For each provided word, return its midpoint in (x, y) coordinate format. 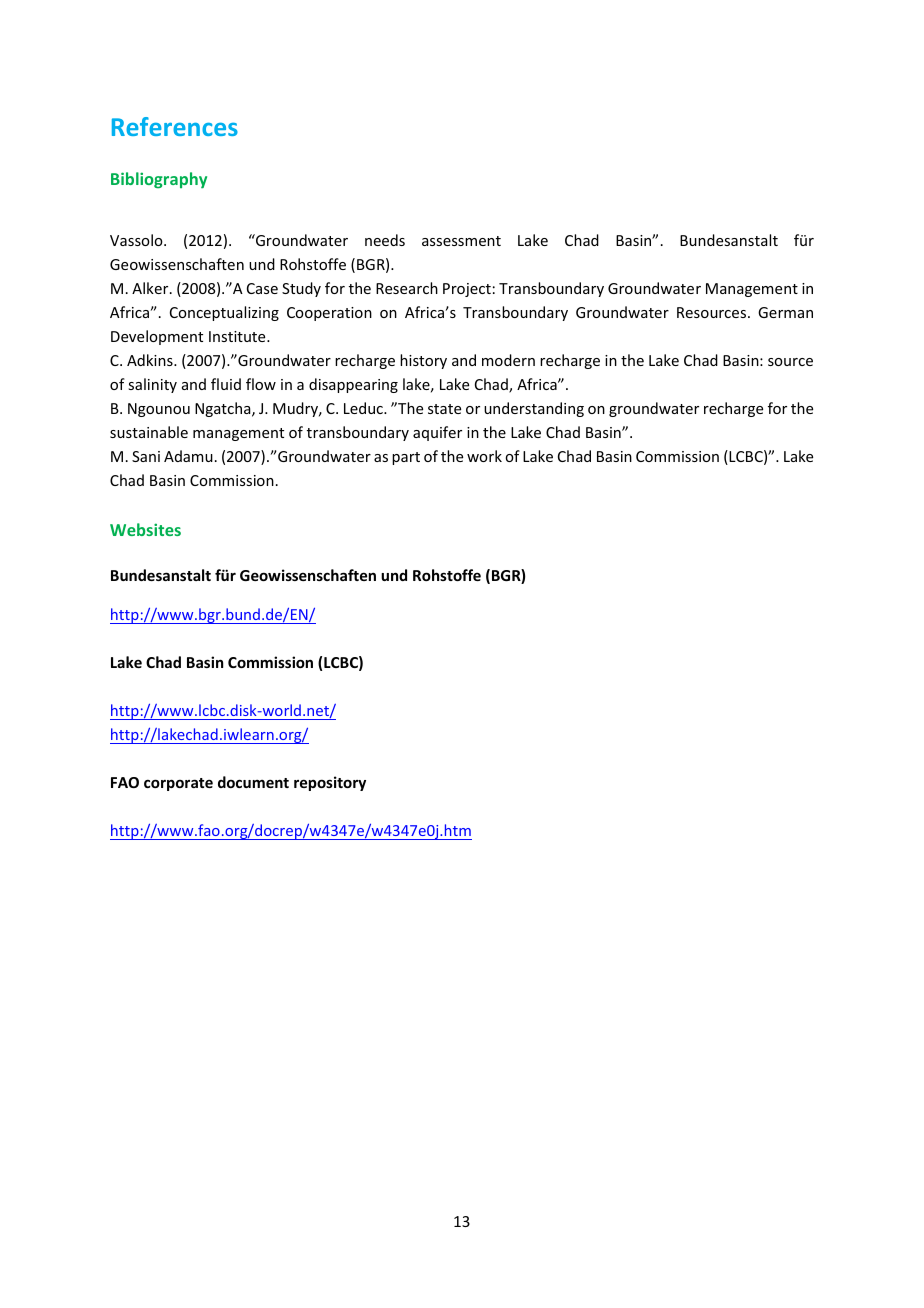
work (484, 456)
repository (330, 783)
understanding (534, 409)
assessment (461, 241)
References (175, 126)
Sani (146, 456)
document (253, 782)
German (785, 312)
